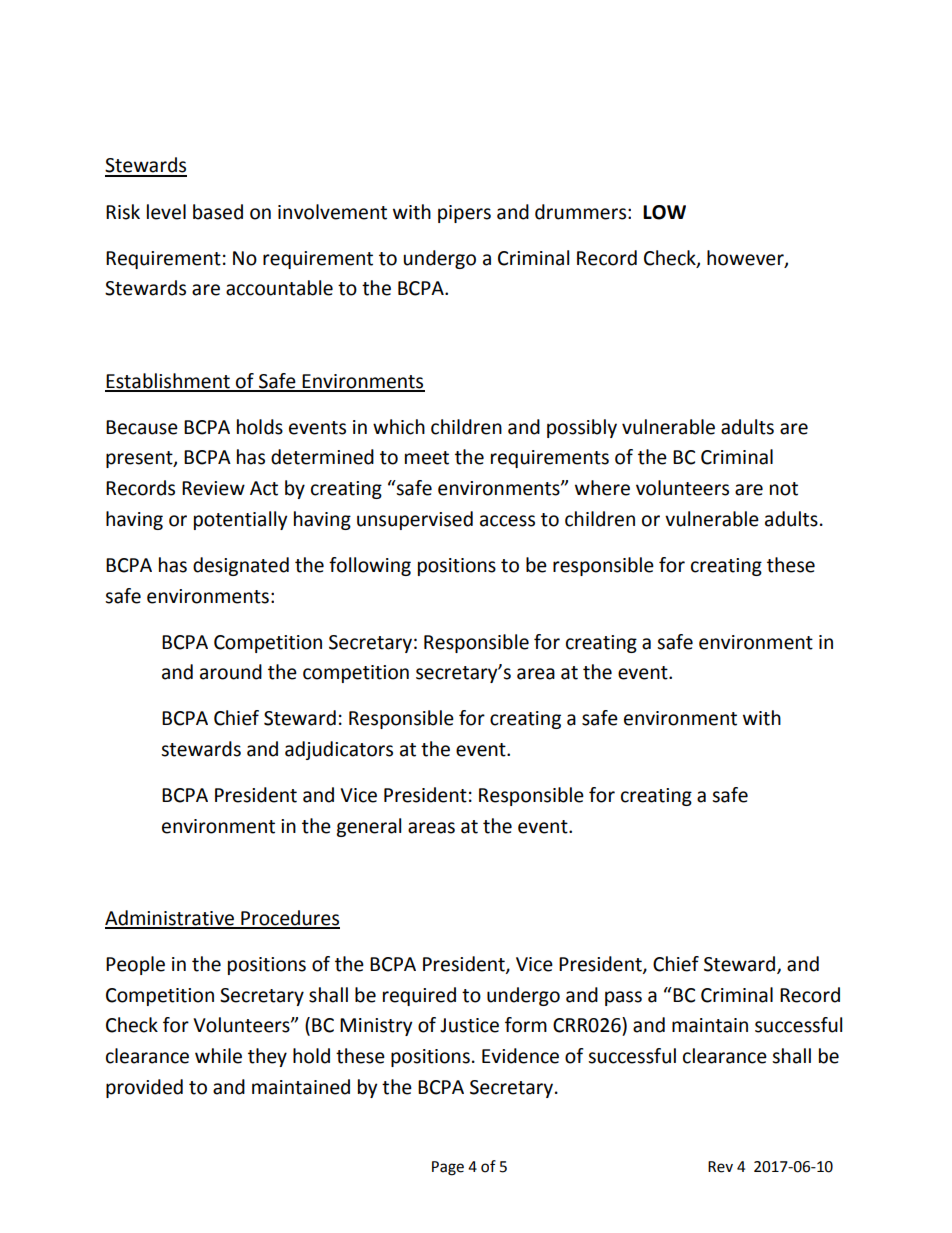 Image resolution: width=952 pixels, height=1233 pixels. I want to click on pass, so click(623, 998).
